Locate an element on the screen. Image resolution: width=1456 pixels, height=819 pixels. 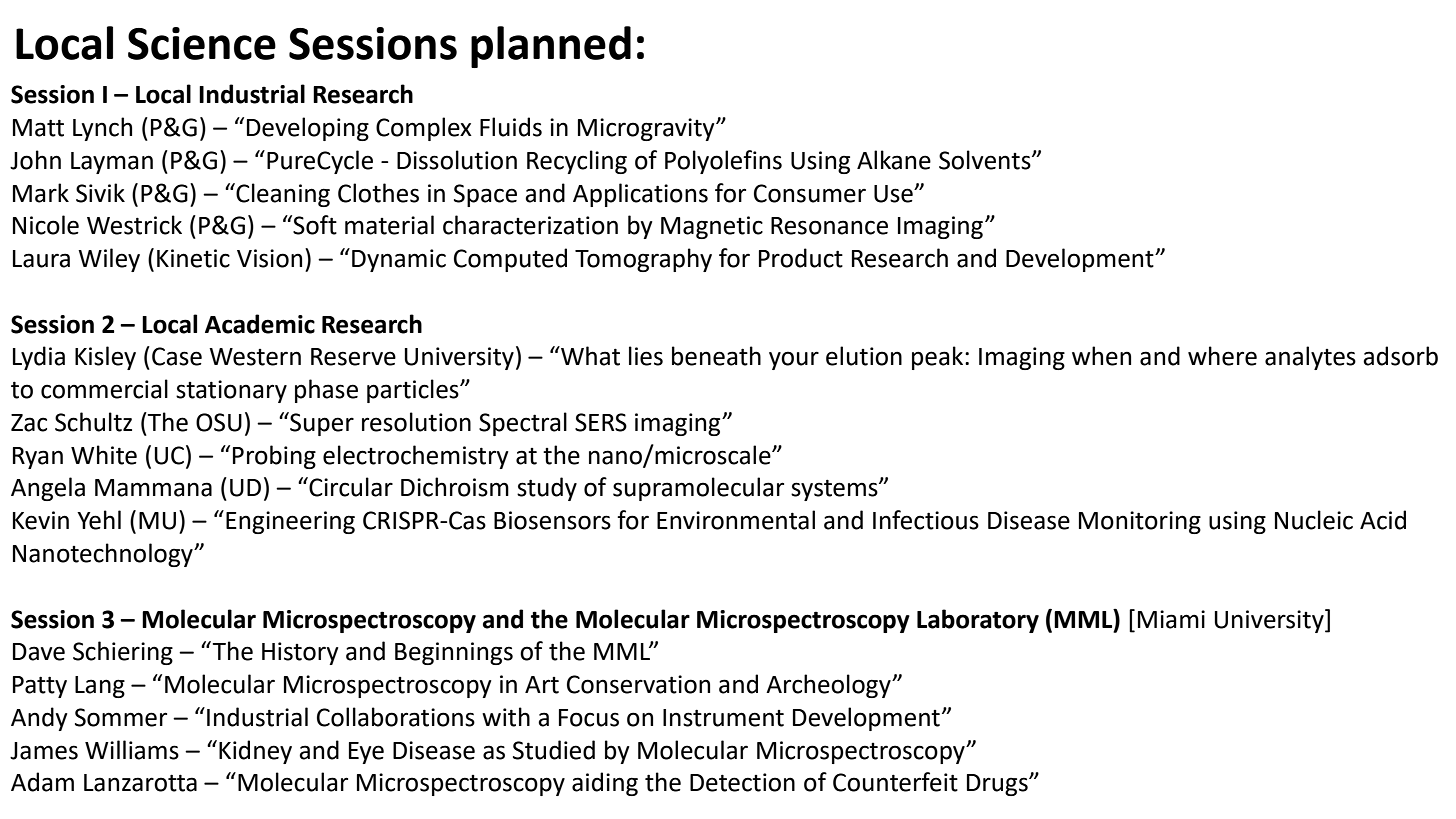
Engineering is located at coordinates (290, 522).
